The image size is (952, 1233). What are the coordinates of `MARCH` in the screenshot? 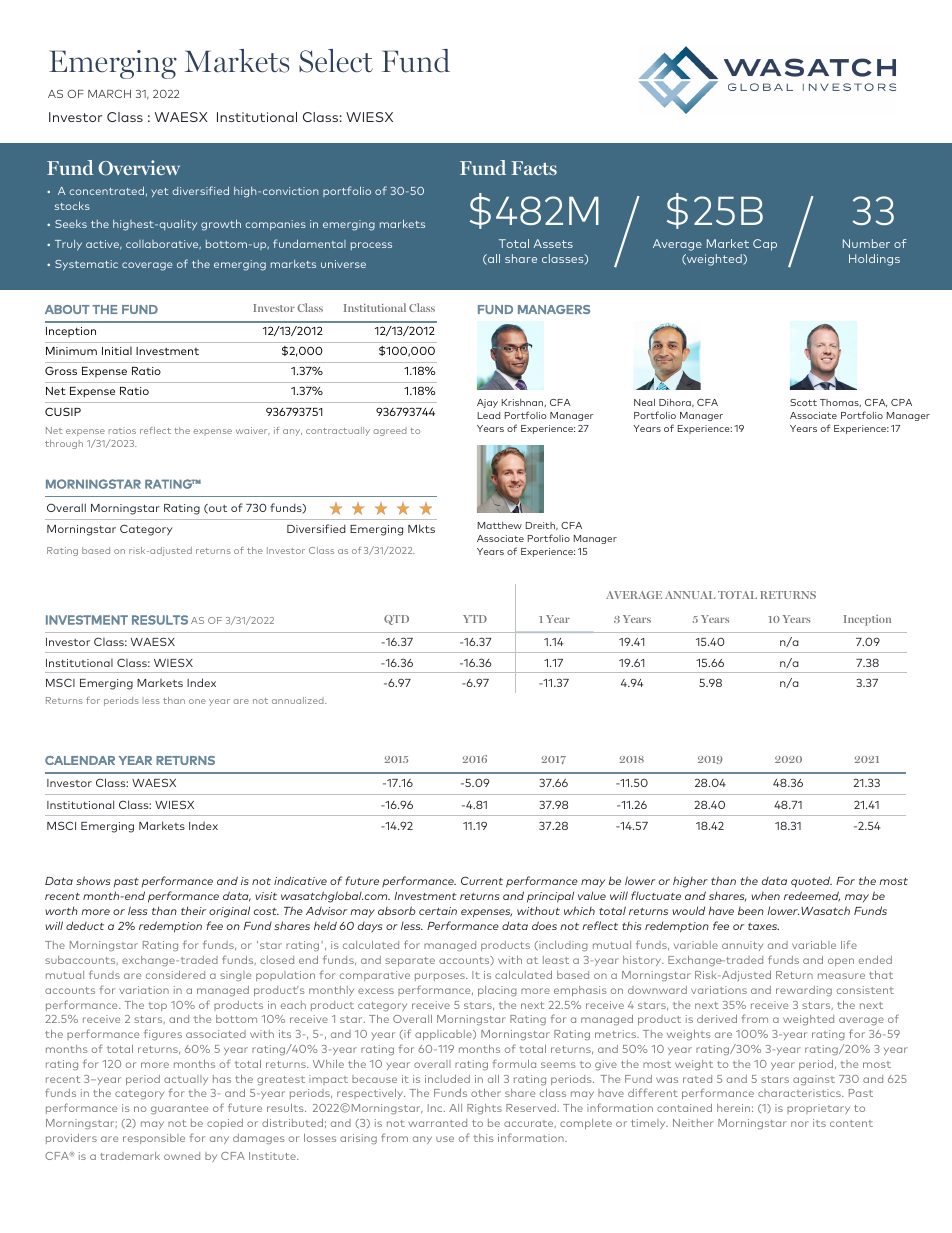 It's located at (109, 93).
